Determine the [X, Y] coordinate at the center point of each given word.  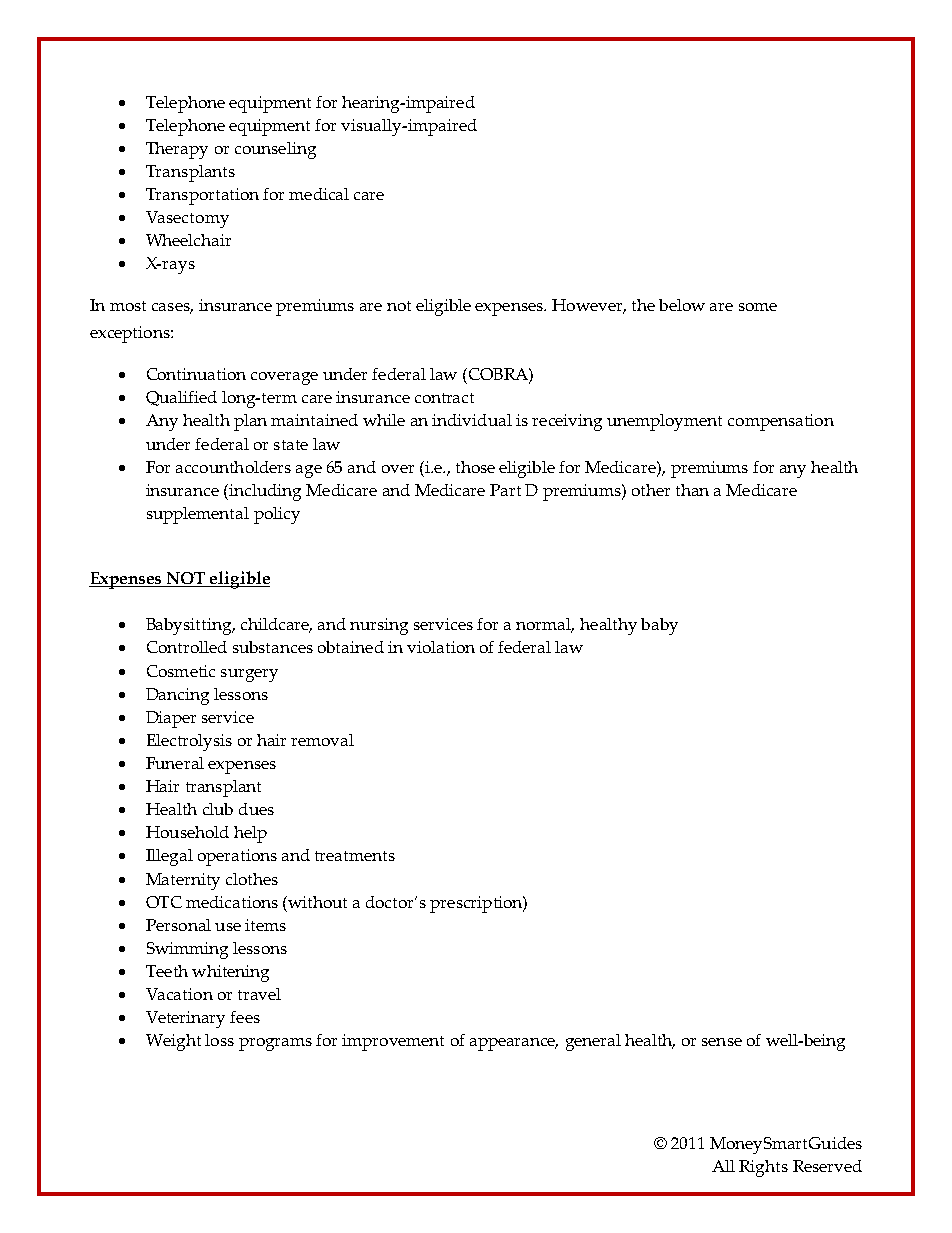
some [758, 307]
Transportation [202, 196]
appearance [514, 1044]
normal [545, 625]
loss [219, 1040]
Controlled [187, 647]
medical [319, 194]
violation [441, 647]
